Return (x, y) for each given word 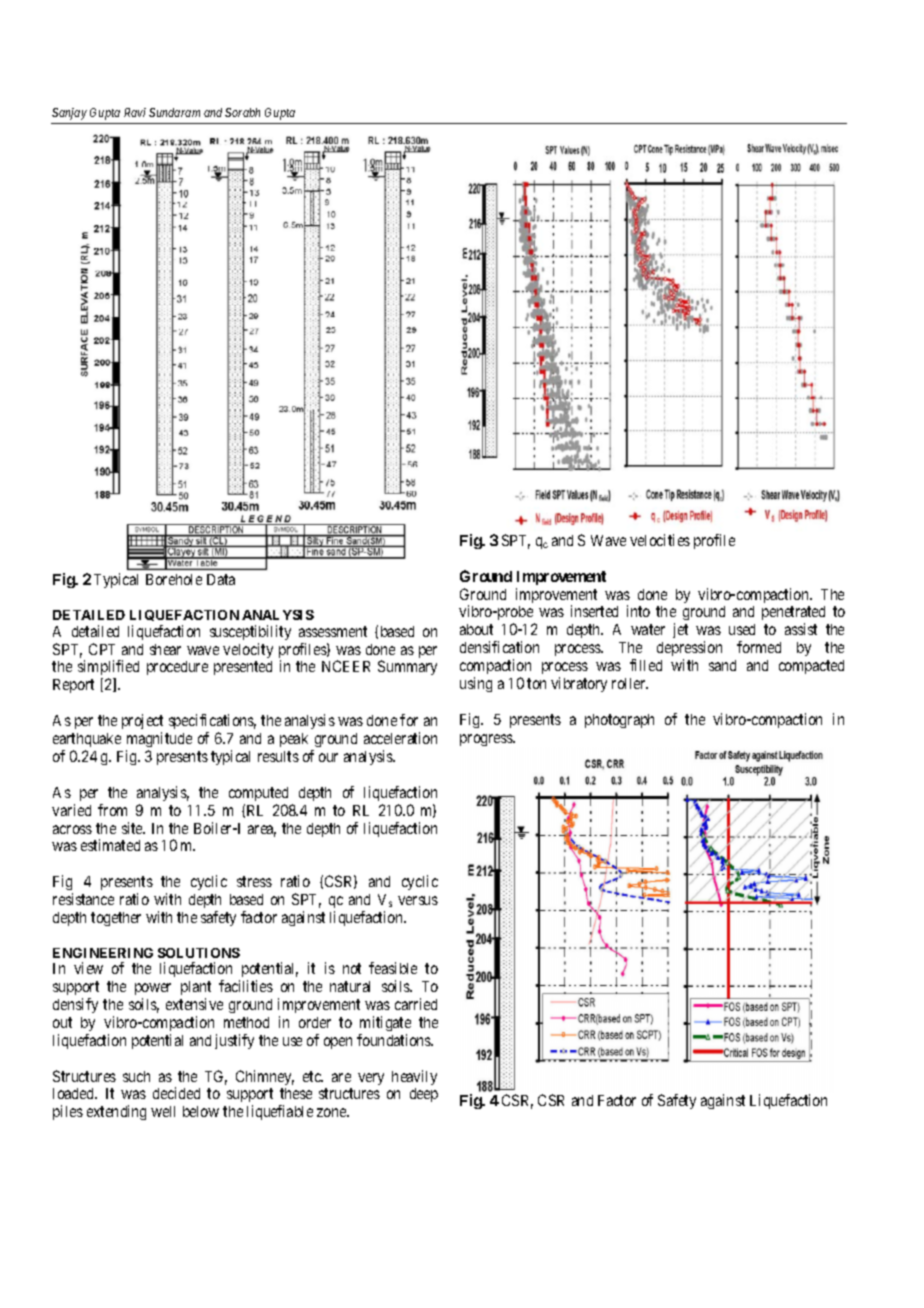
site (133, 828)
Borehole (174, 579)
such (136, 1076)
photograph (619, 721)
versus (418, 900)
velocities (660, 540)
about (476, 629)
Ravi (135, 112)
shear (165, 649)
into (638, 611)
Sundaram (174, 112)
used (742, 629)
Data (221, 579)
